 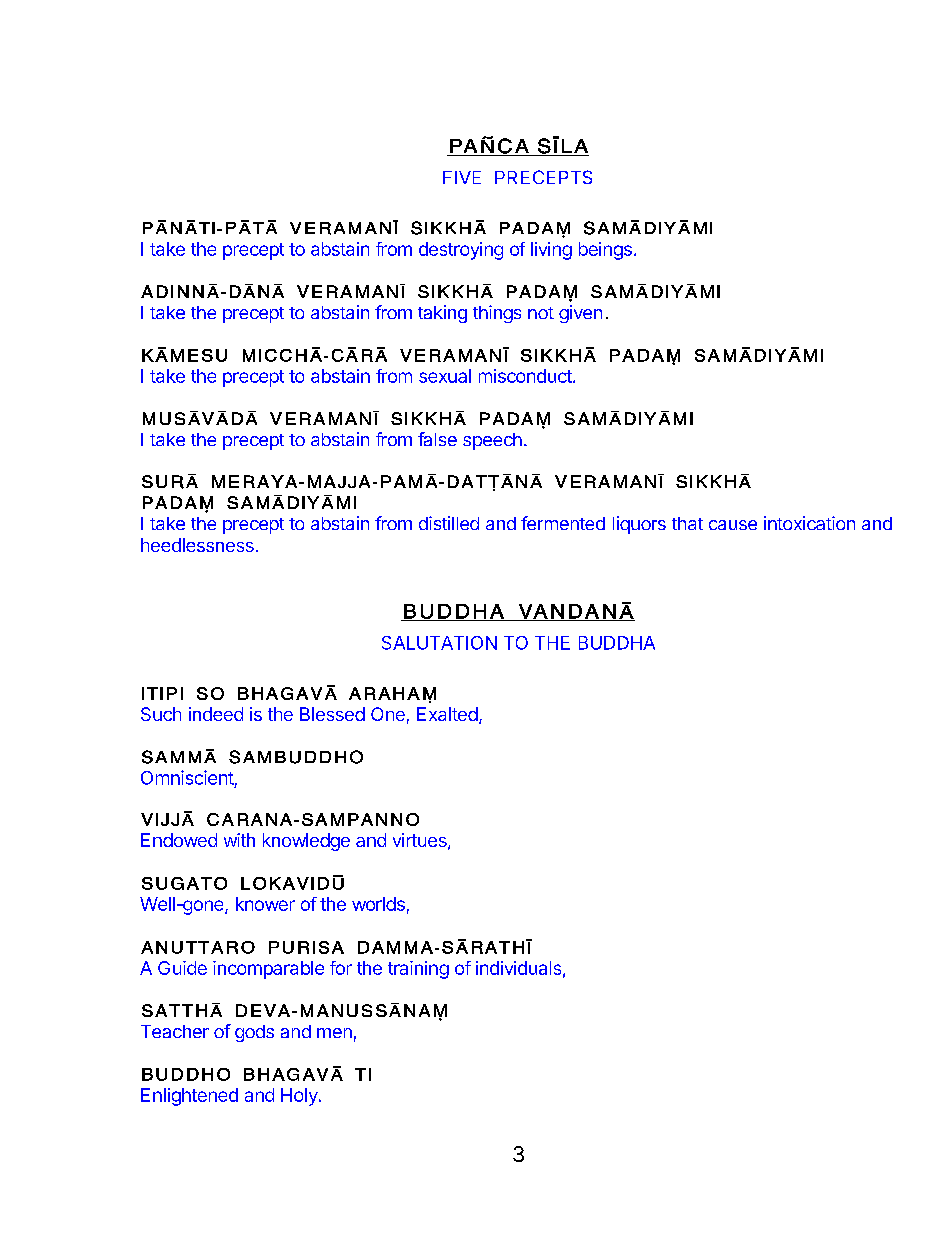 I want to click on SALUTATION, so click(x=439, y=643).
